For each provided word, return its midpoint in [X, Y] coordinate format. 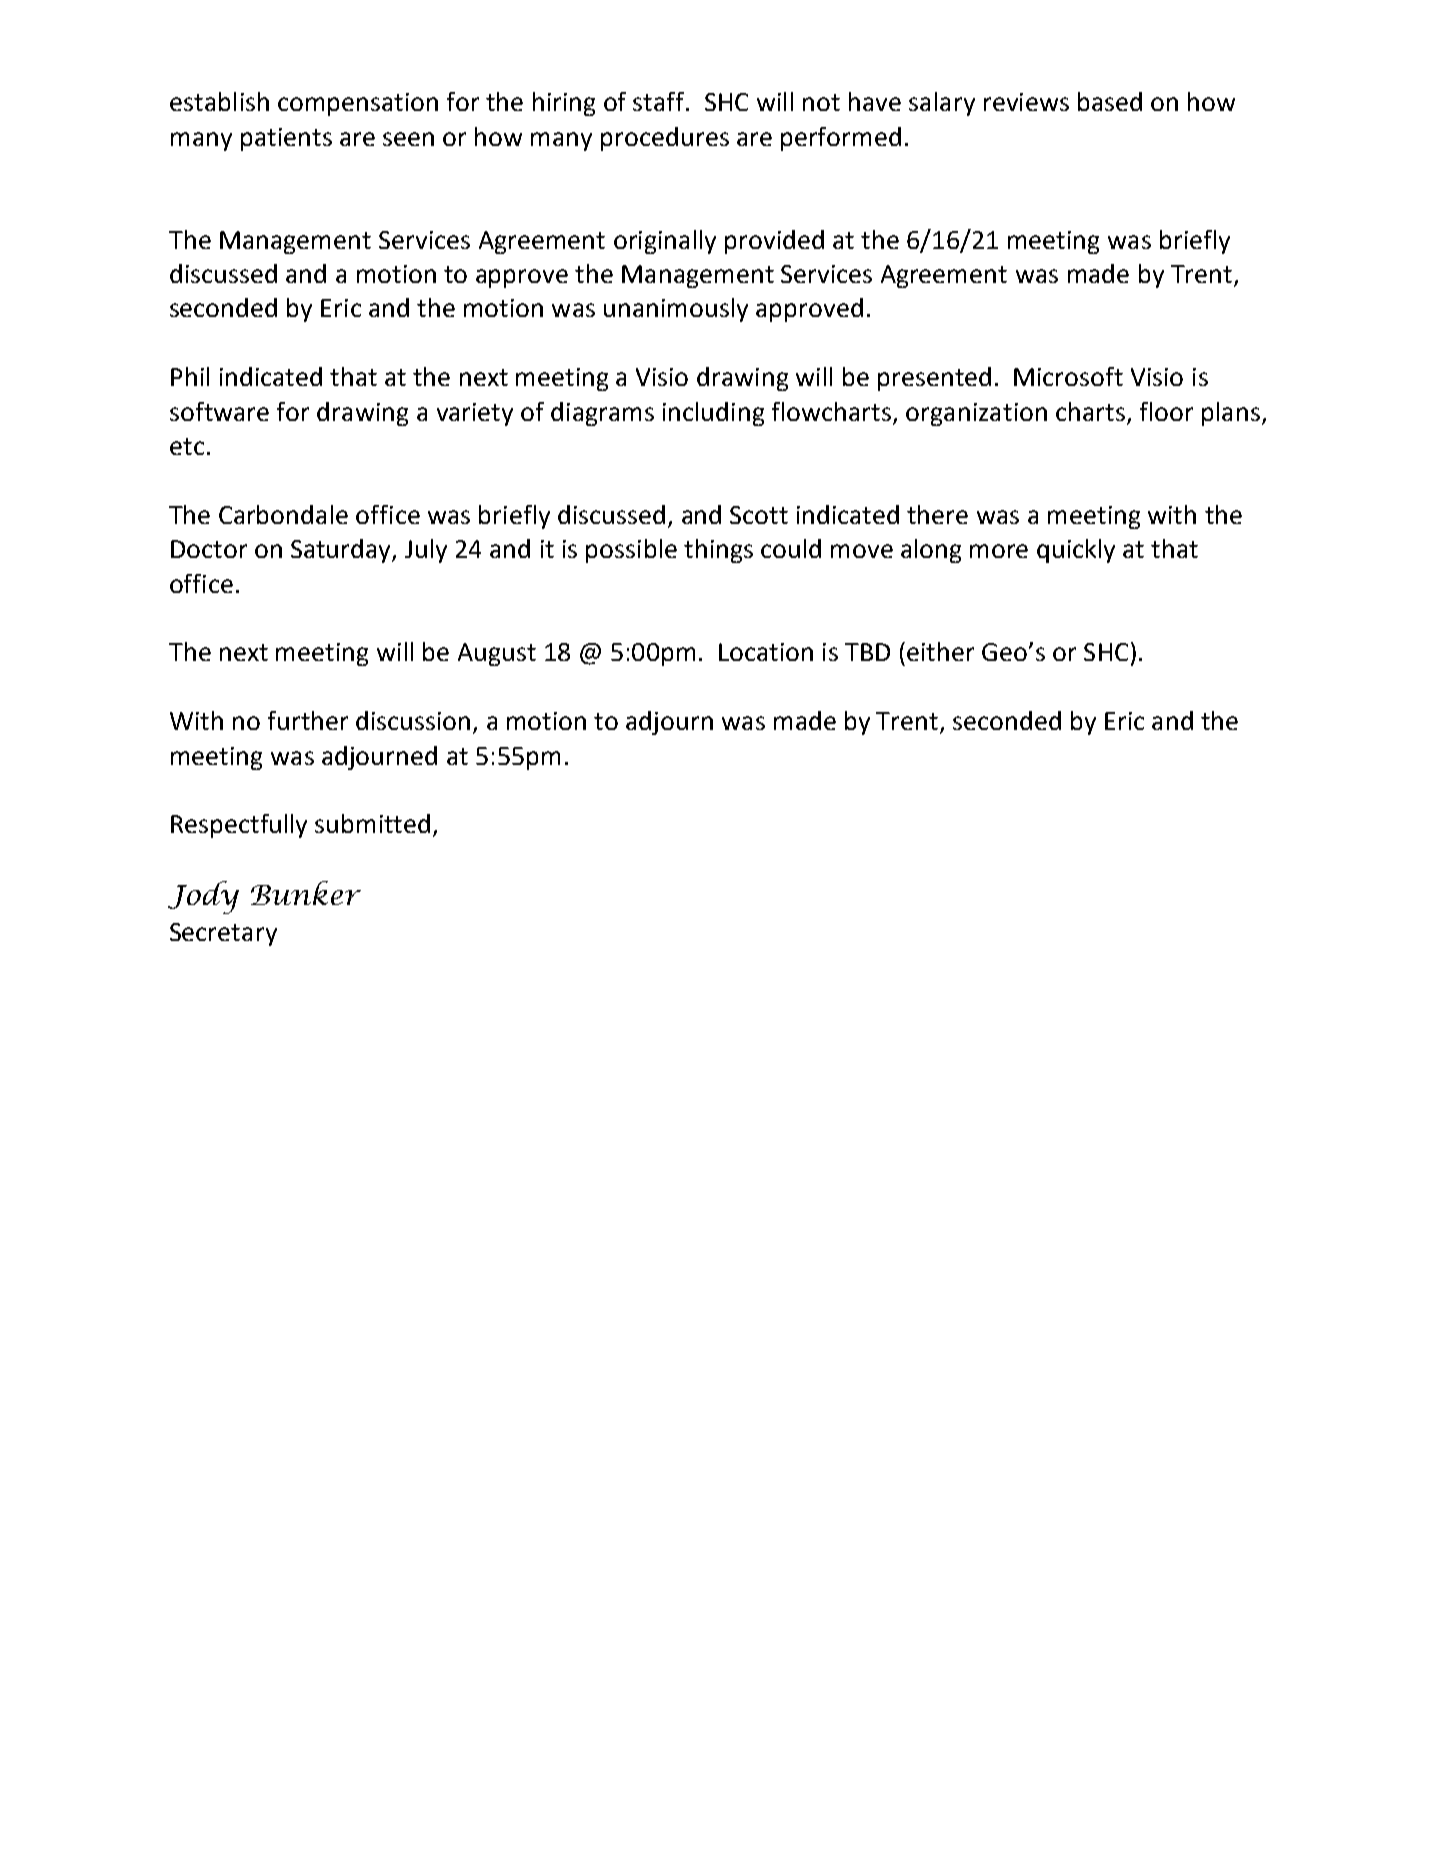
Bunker [306, 893]
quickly [1076, 551]
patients [286, 139]
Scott [759, 515]
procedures [665, 139]
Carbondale [283, 514]
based [1110, 101]
